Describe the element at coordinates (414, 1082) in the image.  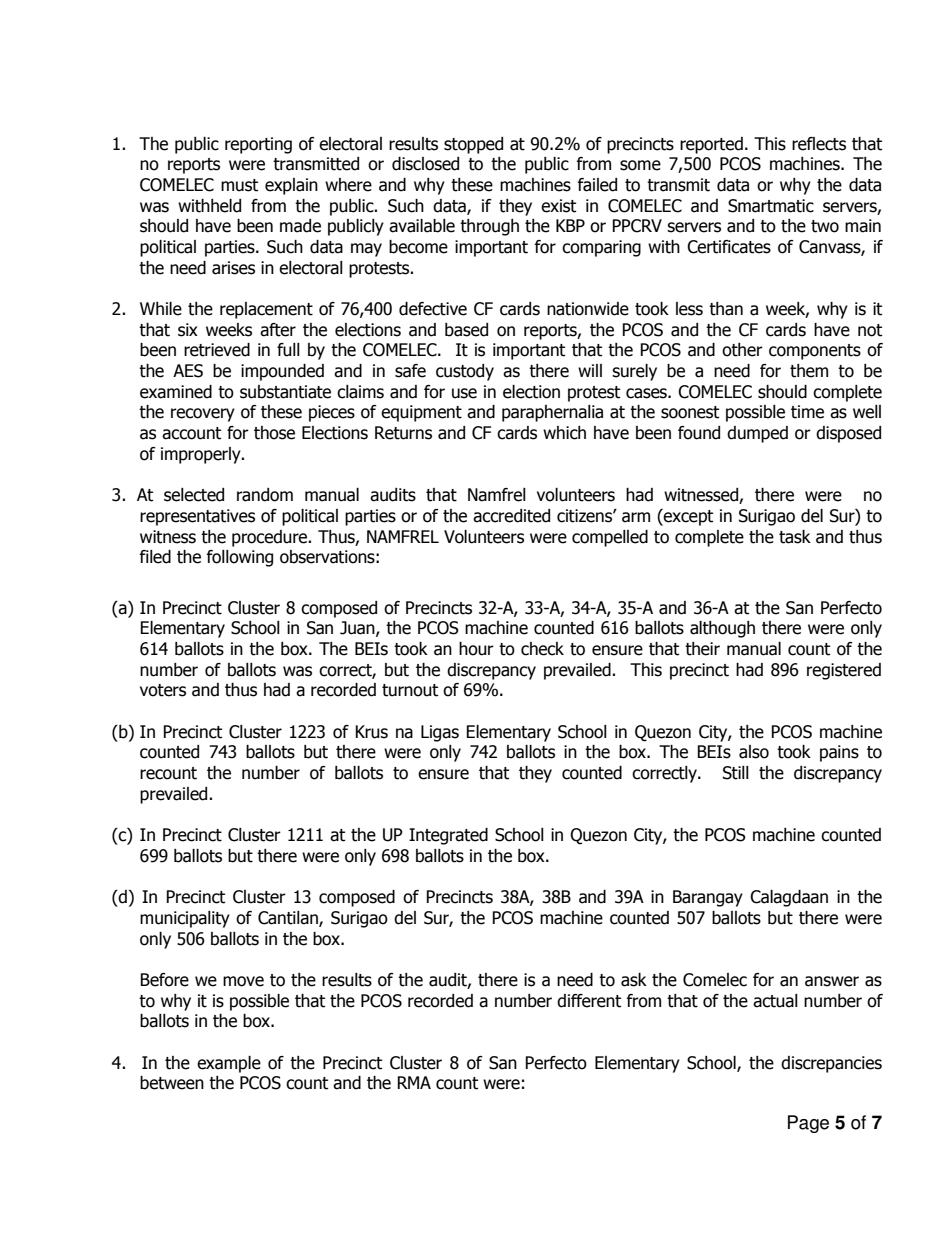
I see `RMA` at that location.
